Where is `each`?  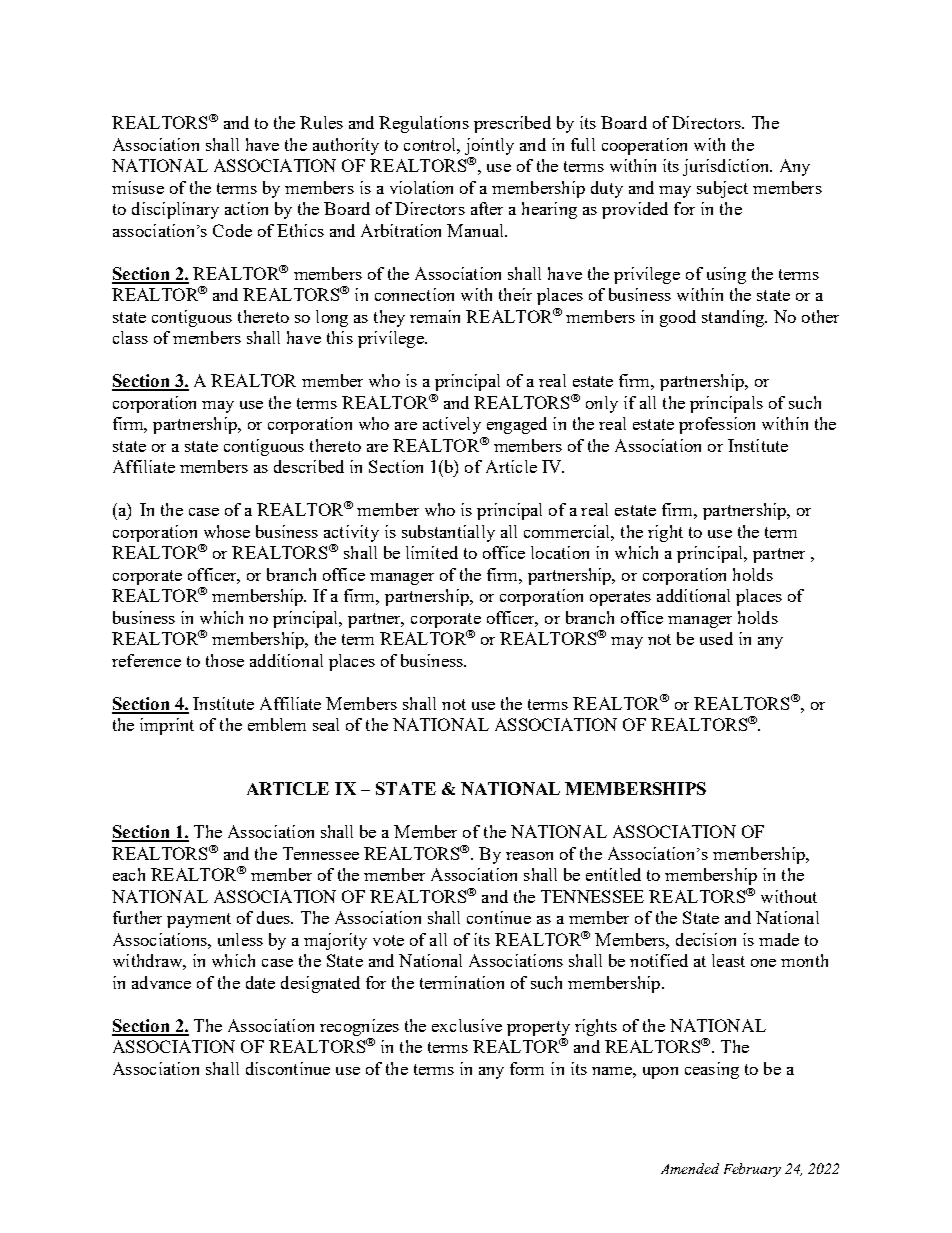
each is located at coordinates (129, 874).
